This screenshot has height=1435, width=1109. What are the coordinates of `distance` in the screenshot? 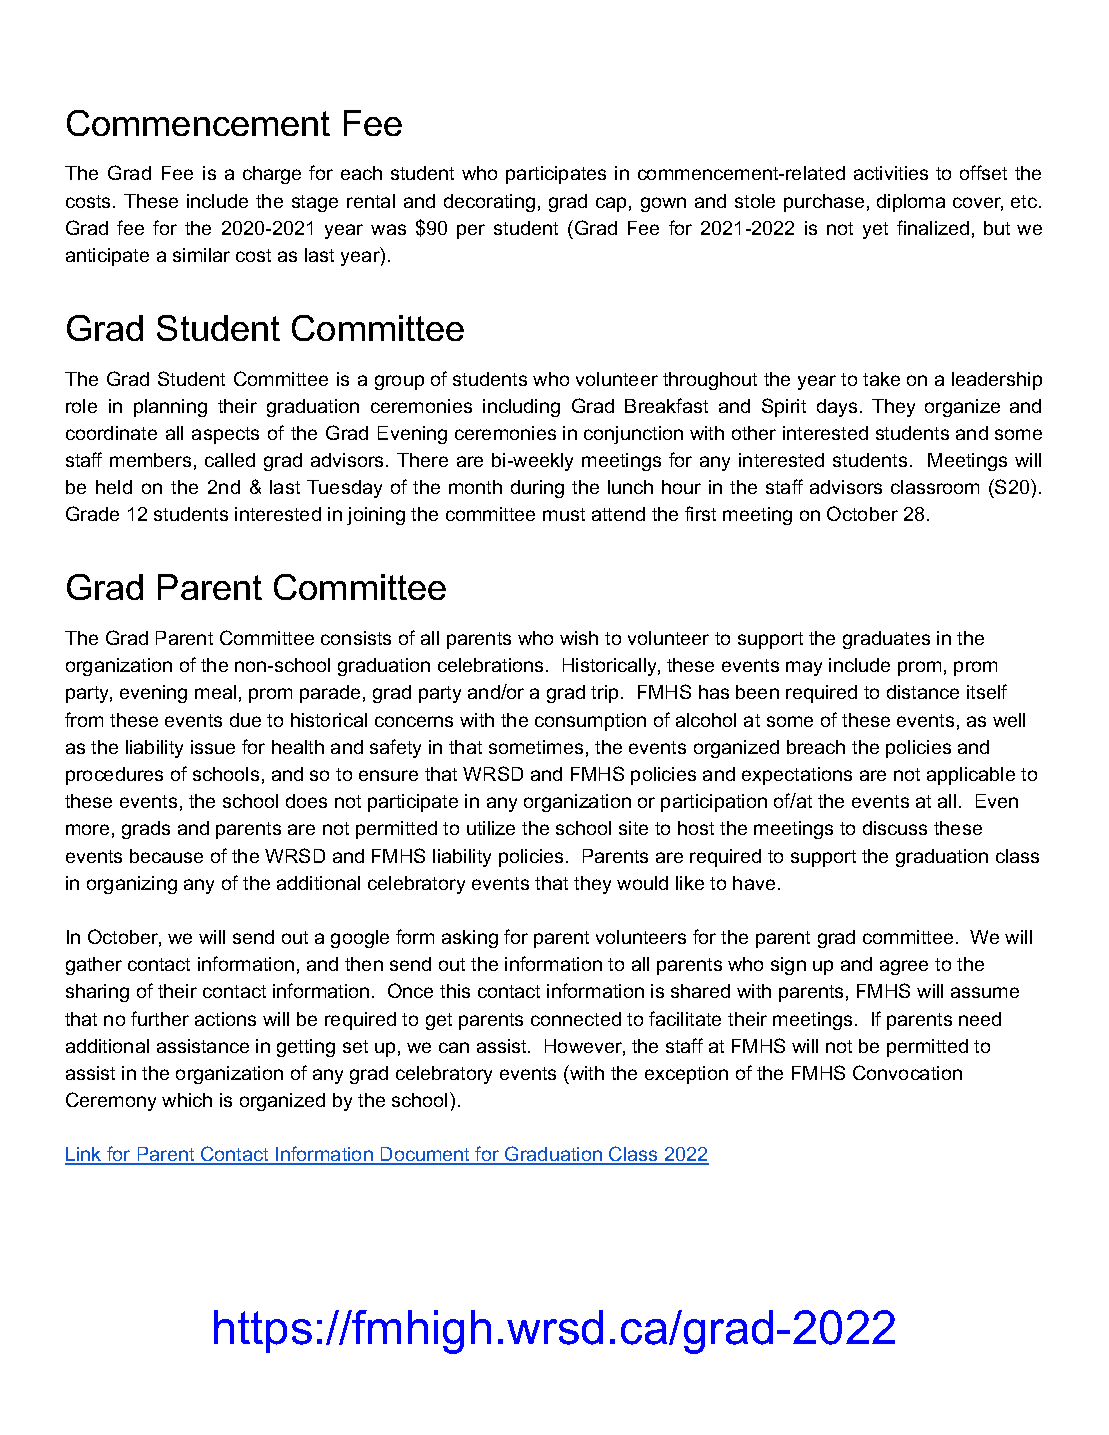 It's located at (923, 692).
